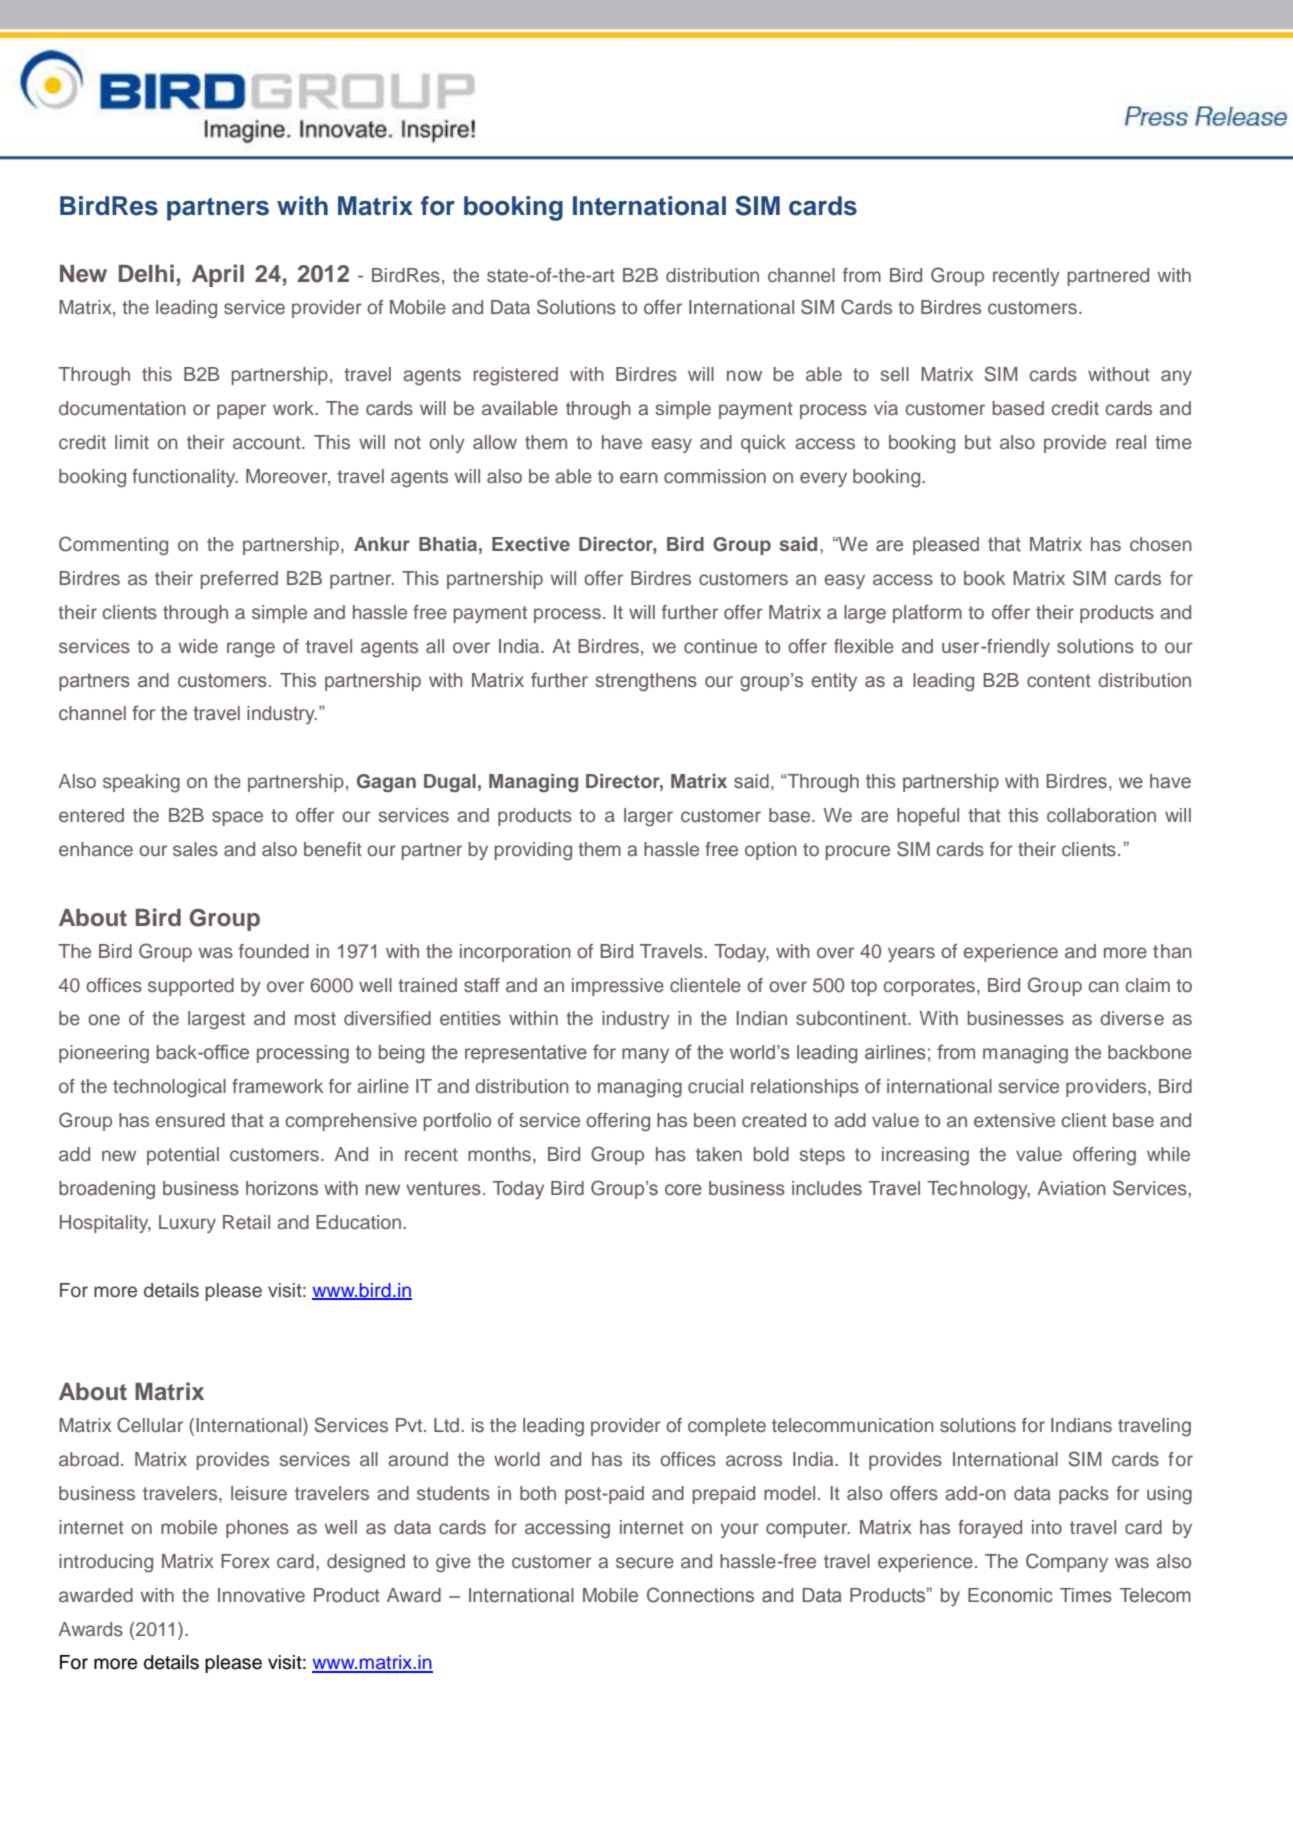  What do you see at coordinates (744, 375) in the page?
I see `now` at bounding box center [744, 375].
